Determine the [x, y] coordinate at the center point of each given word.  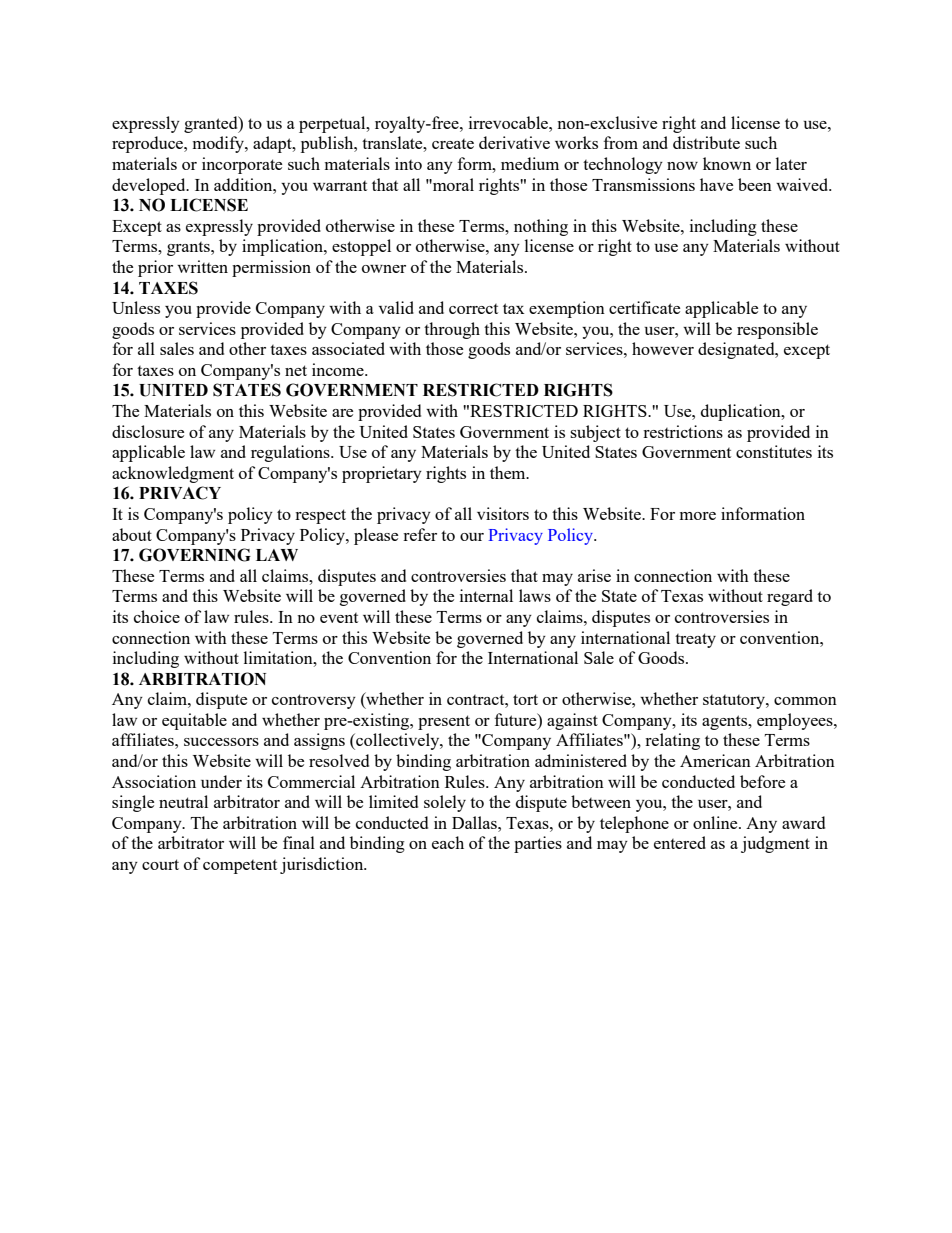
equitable [194, 721]
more [698, 516]
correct [473, 309]
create [453, 144]
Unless [136, 307]
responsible [777, 330]
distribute [706, 142]
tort [525, 699]
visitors [503, 513]
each [448, 842]
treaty [695, 640]
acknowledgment [173, 474]
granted [212, 124]
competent [240, 867]
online [716, 822]
